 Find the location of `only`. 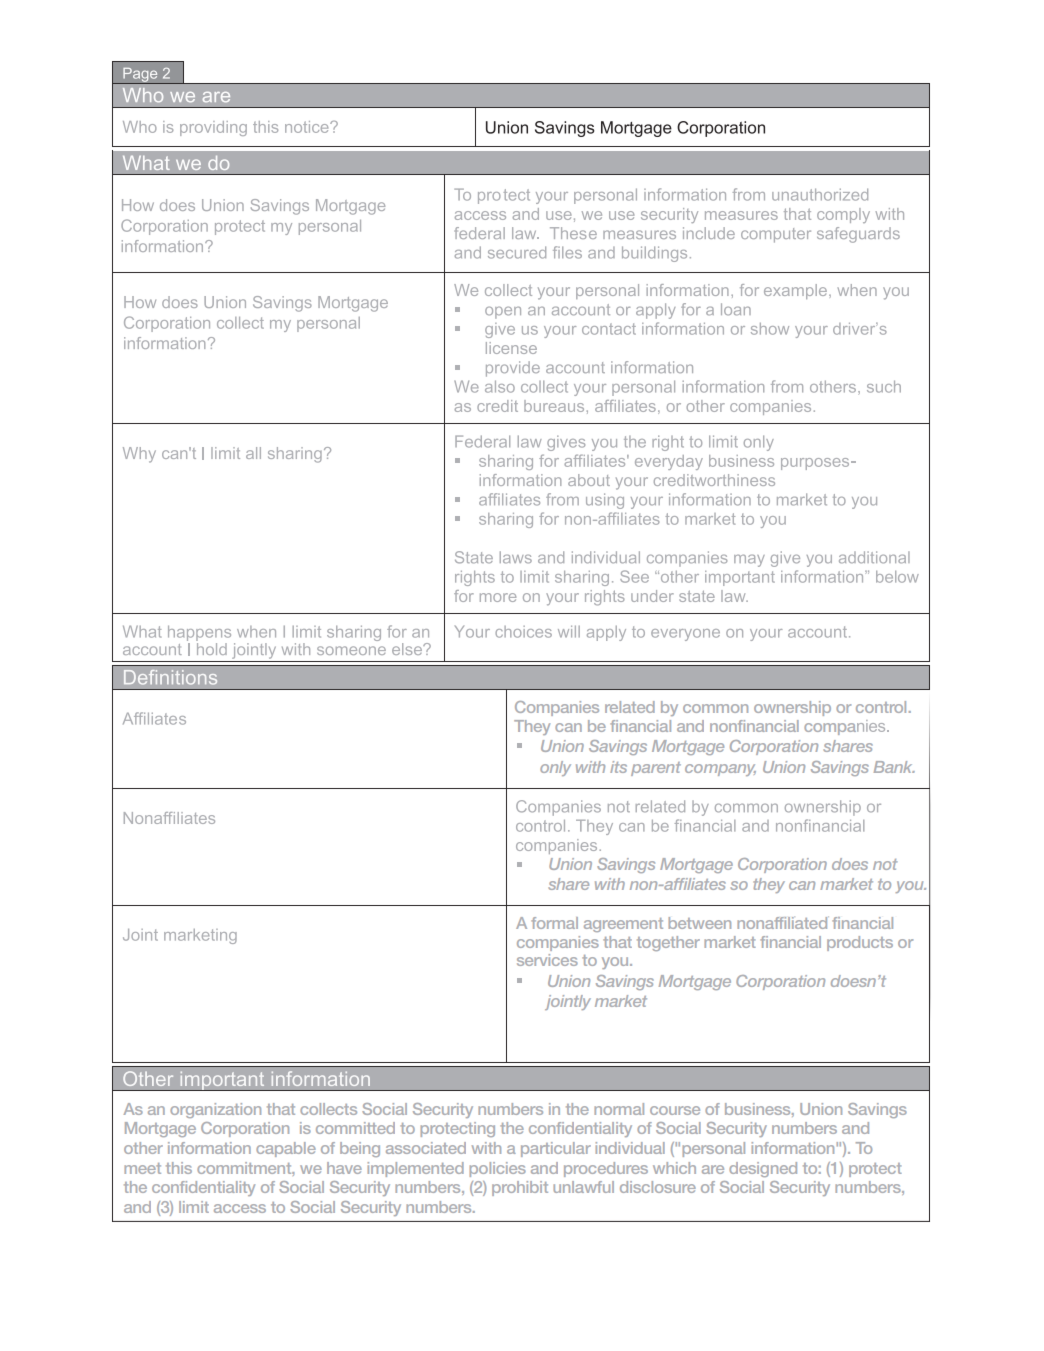

only is located at coordinates (555, 768).
